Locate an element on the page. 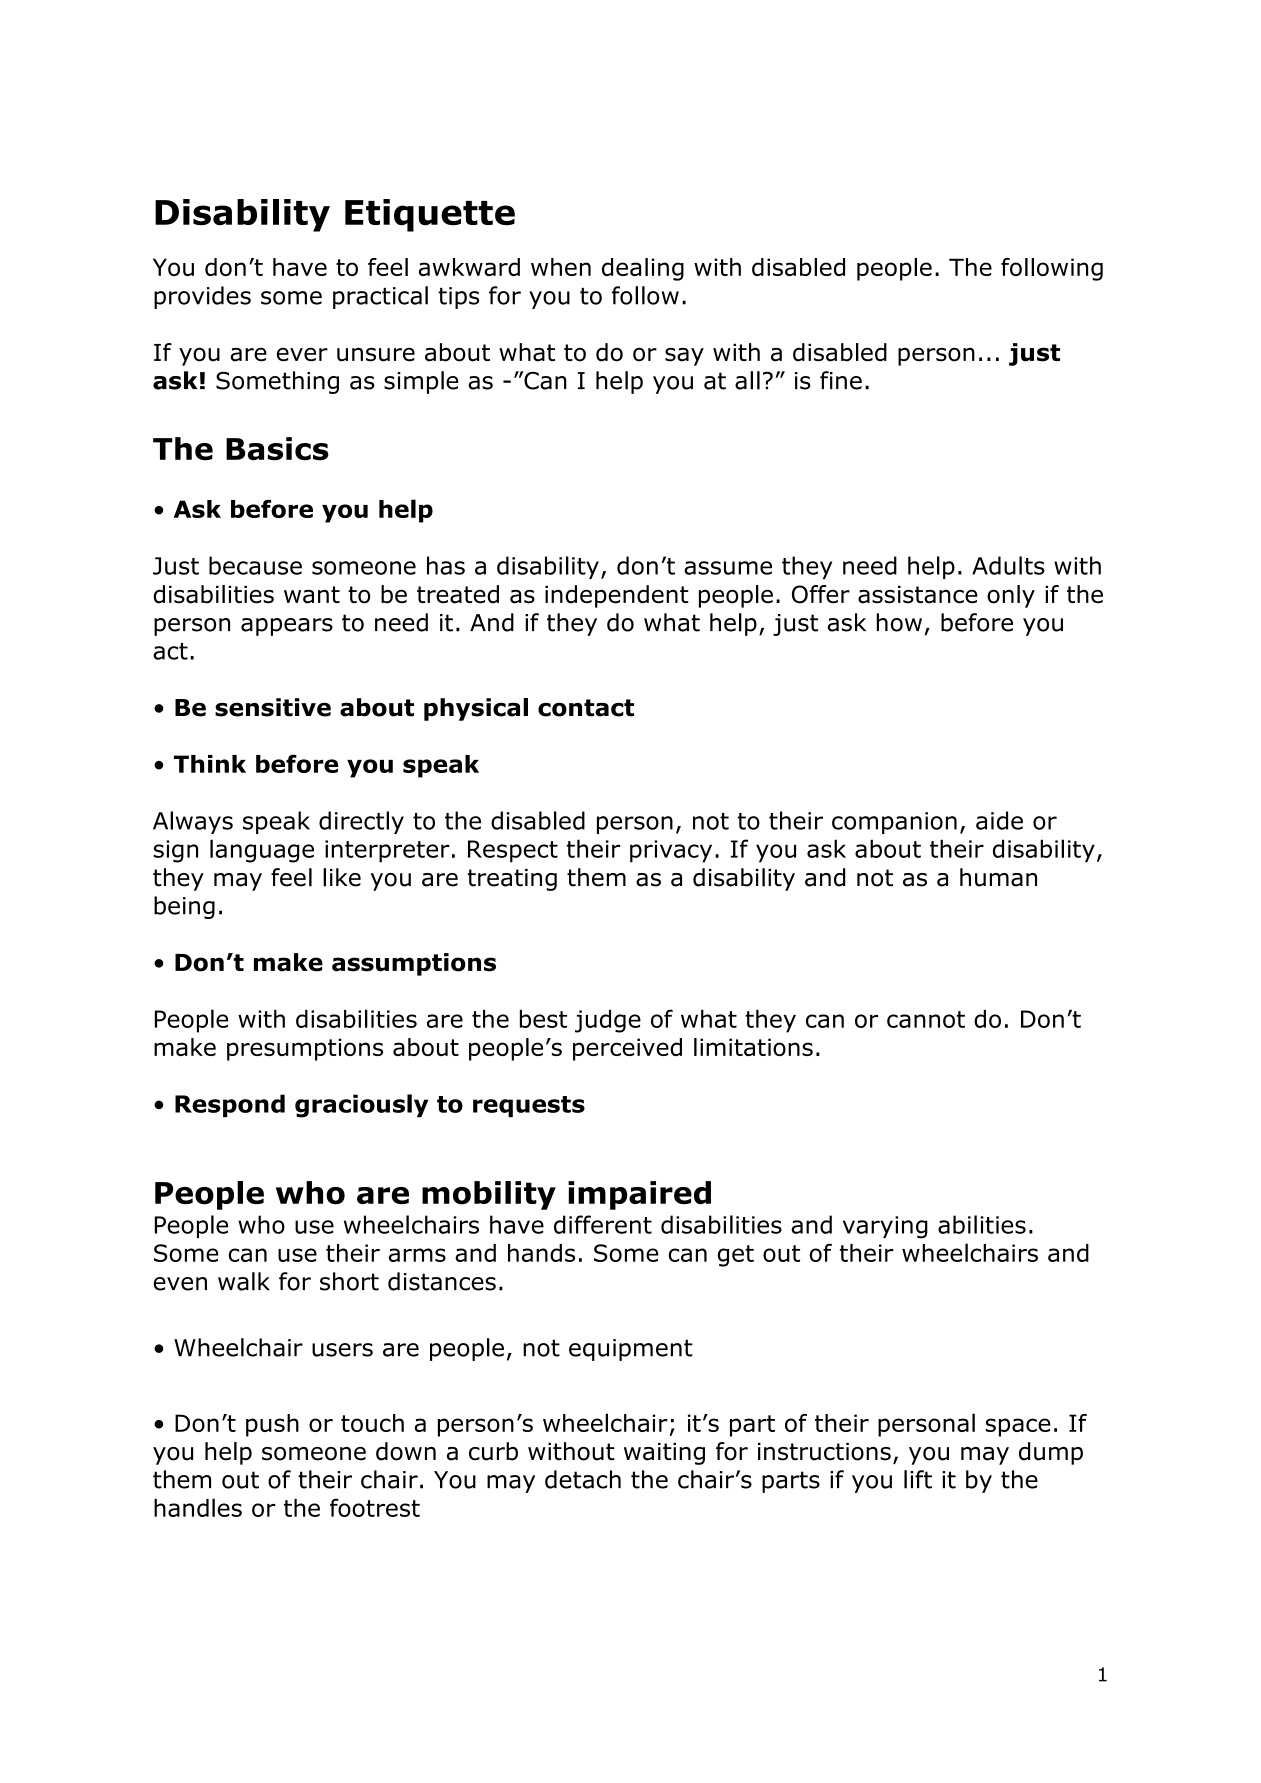 The height and width of the image is (1783, 1261). language is located at coordinates (262, 851).
